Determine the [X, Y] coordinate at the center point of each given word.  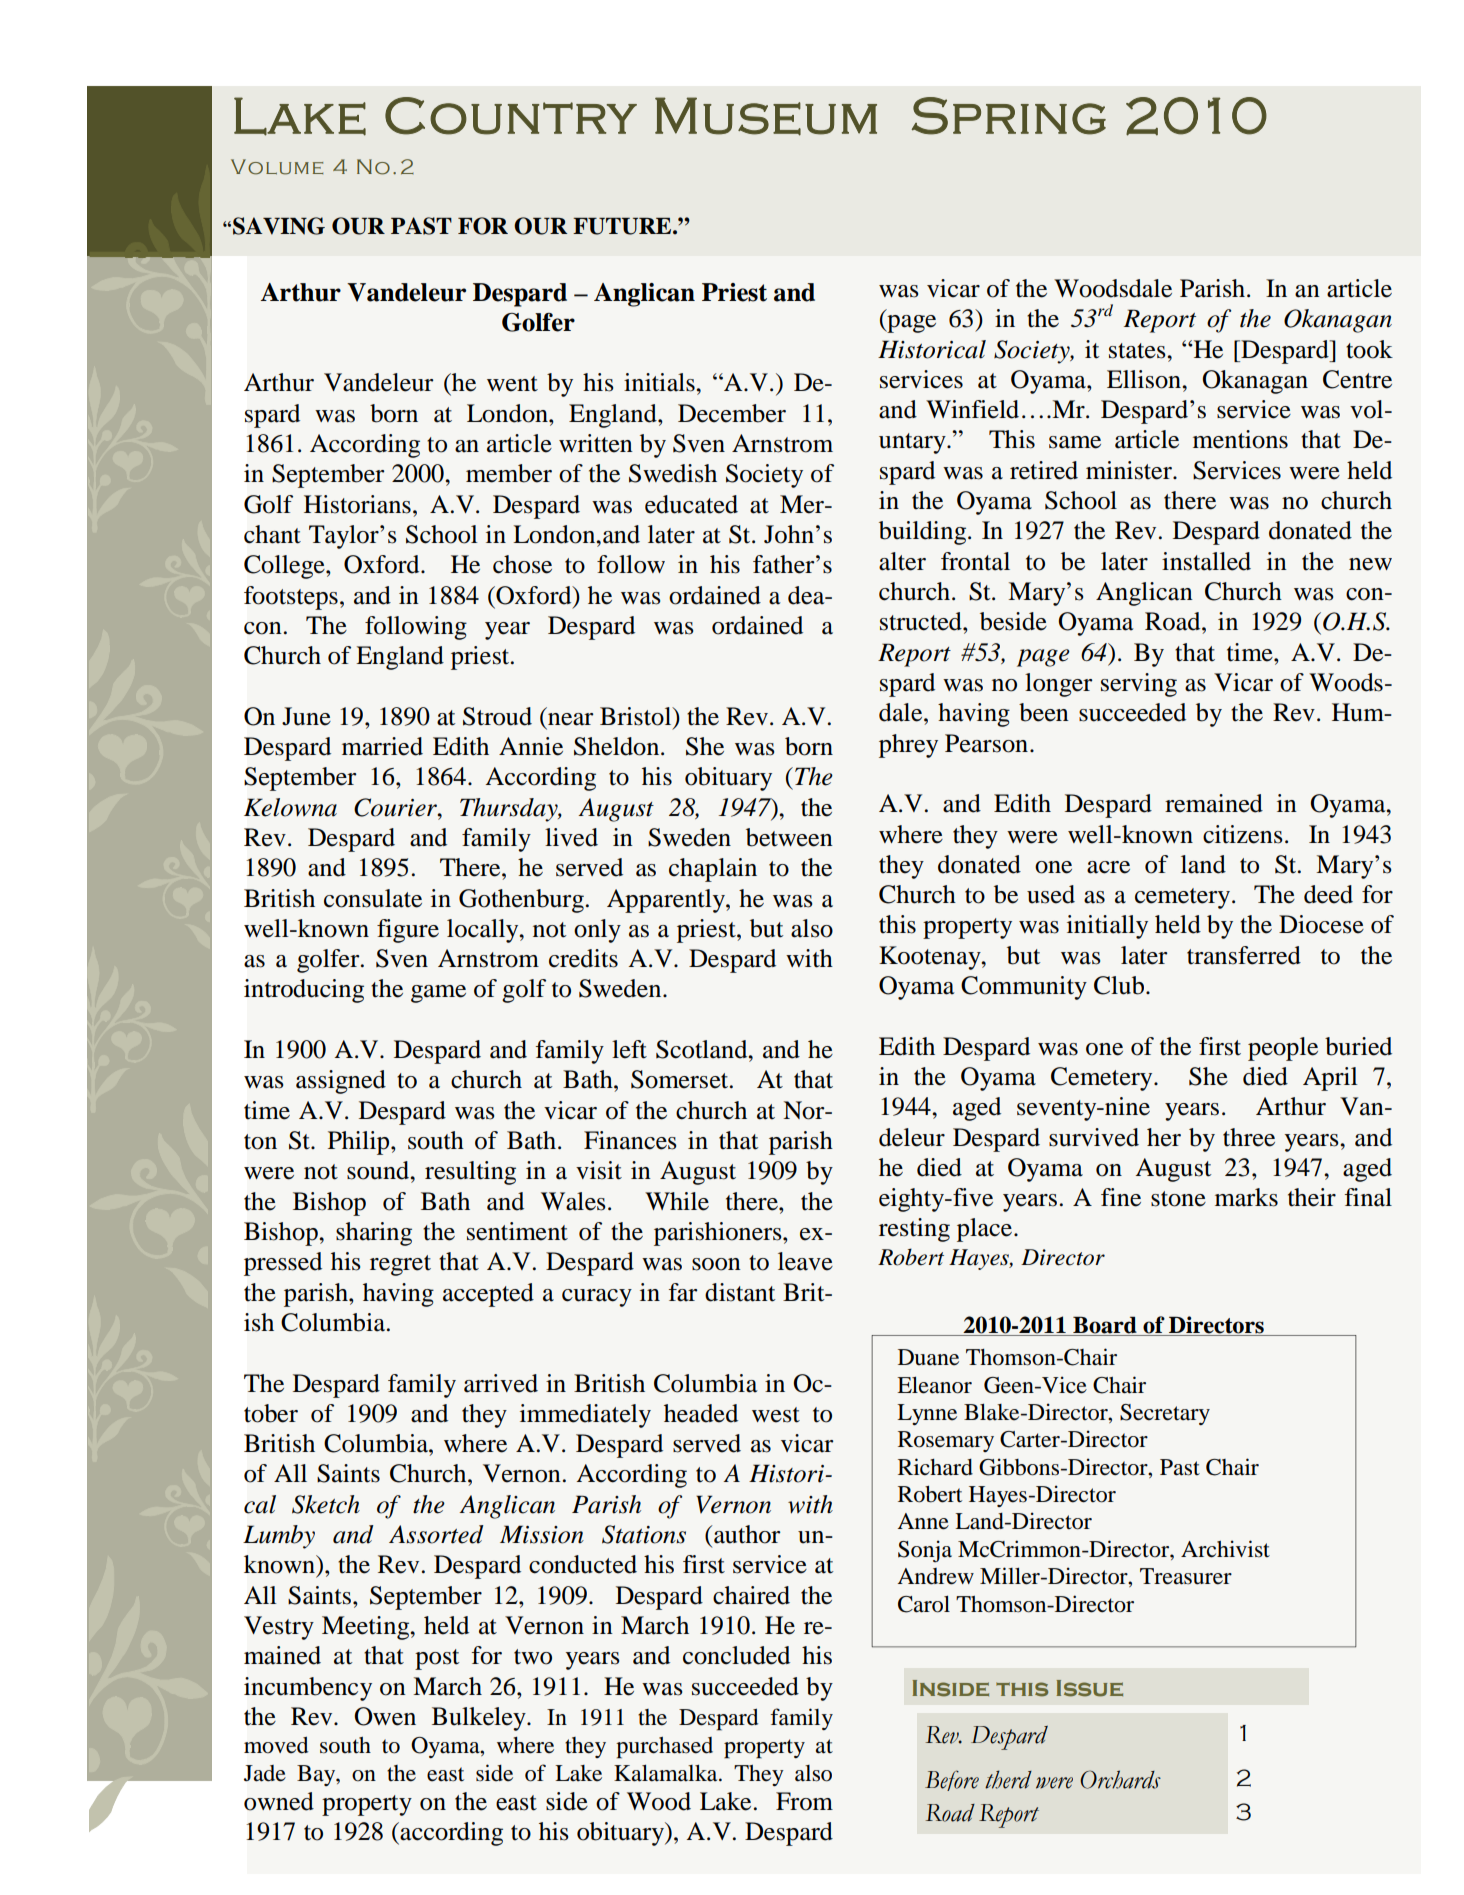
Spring [1009, 116]
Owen [385, 1716]
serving [1139, 685]
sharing [374, 1234]
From [804, 1801]
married [382, 746]
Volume [277, 167]
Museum [766, 116]
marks [1246, 1197]
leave [805, 1261]
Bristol [637, 716]
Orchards [1120, 1779]
